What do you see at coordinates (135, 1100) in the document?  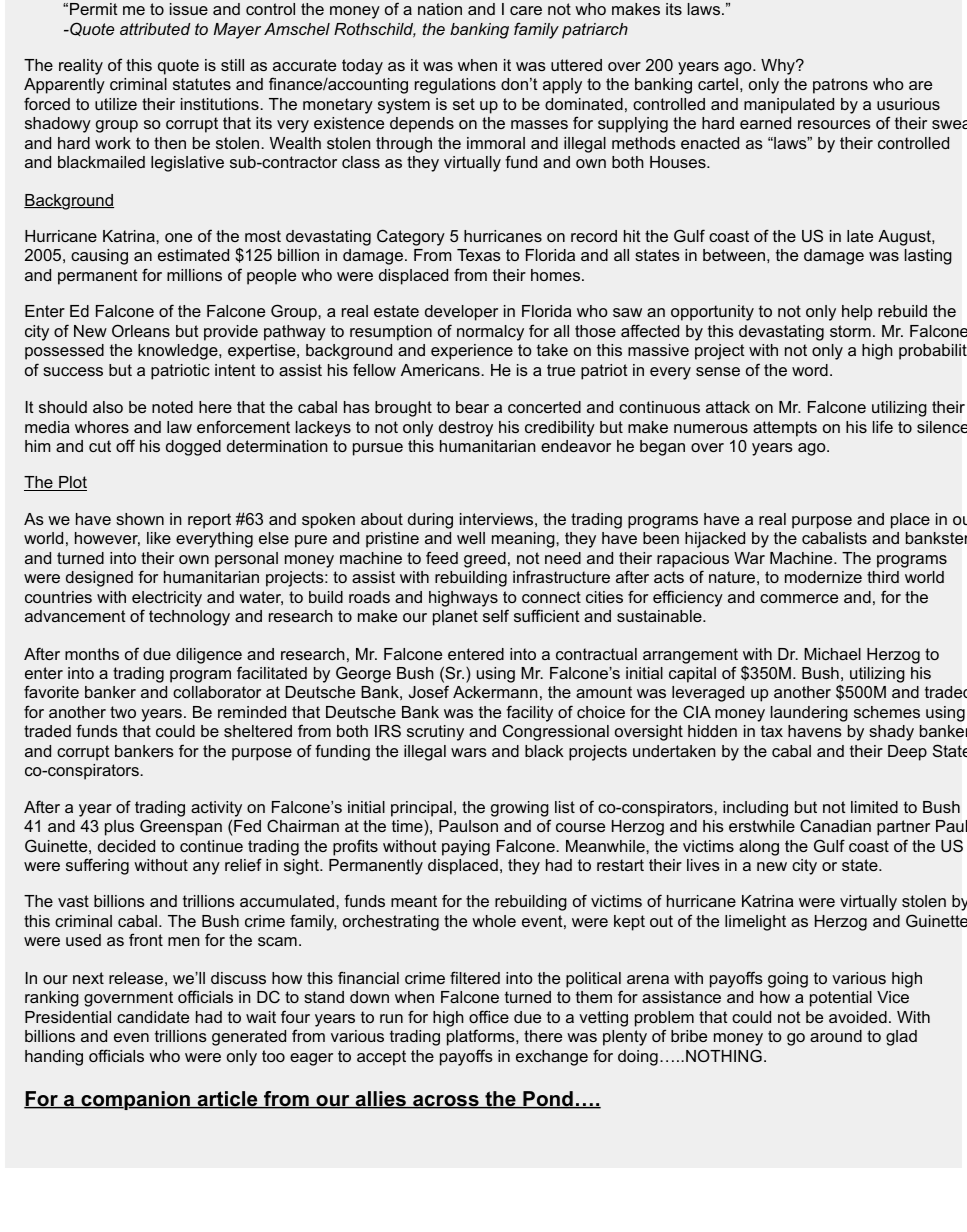 I see `companion` at bounding box center [135, 1100].
